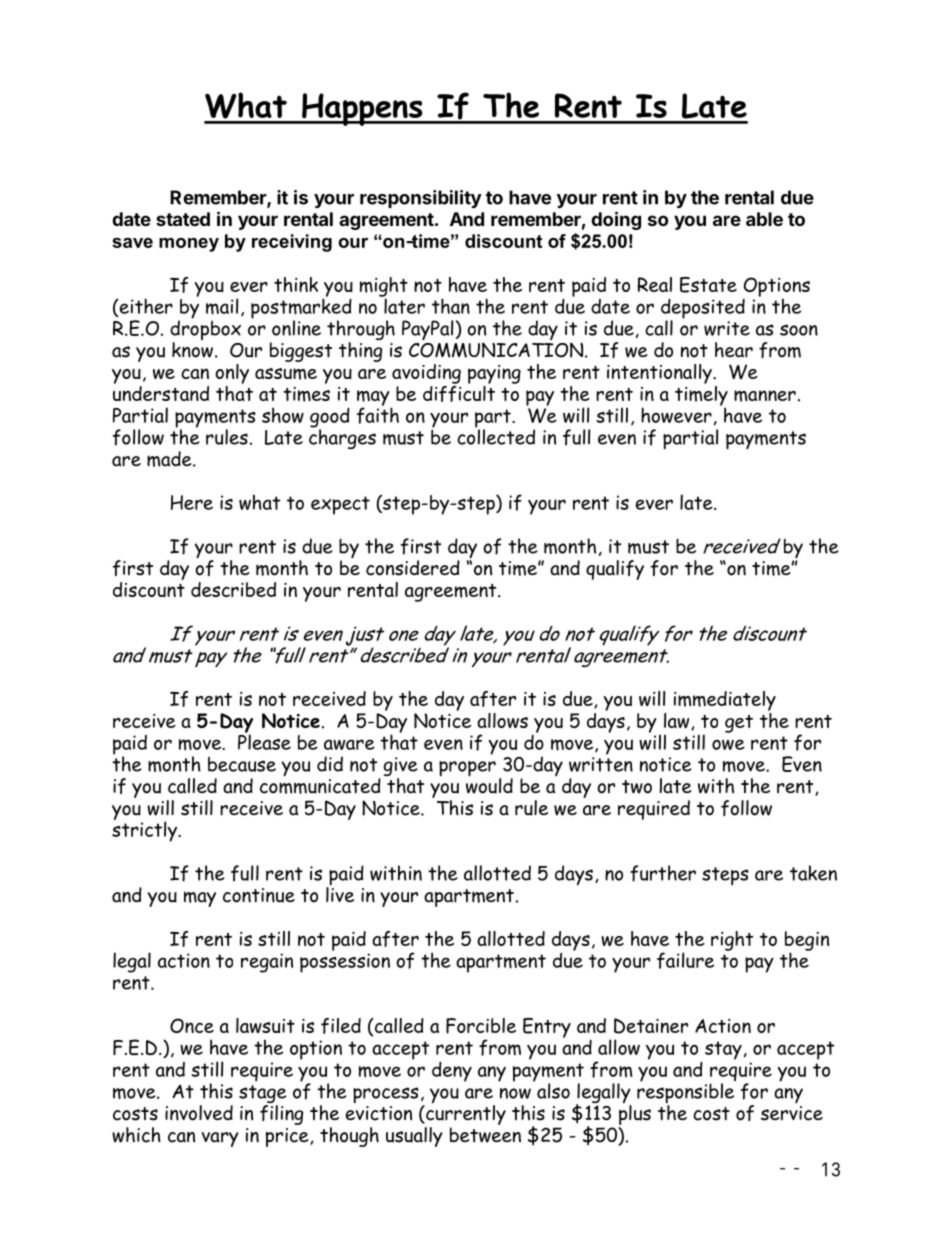  I want to click on involved, so click(199, 1113).
